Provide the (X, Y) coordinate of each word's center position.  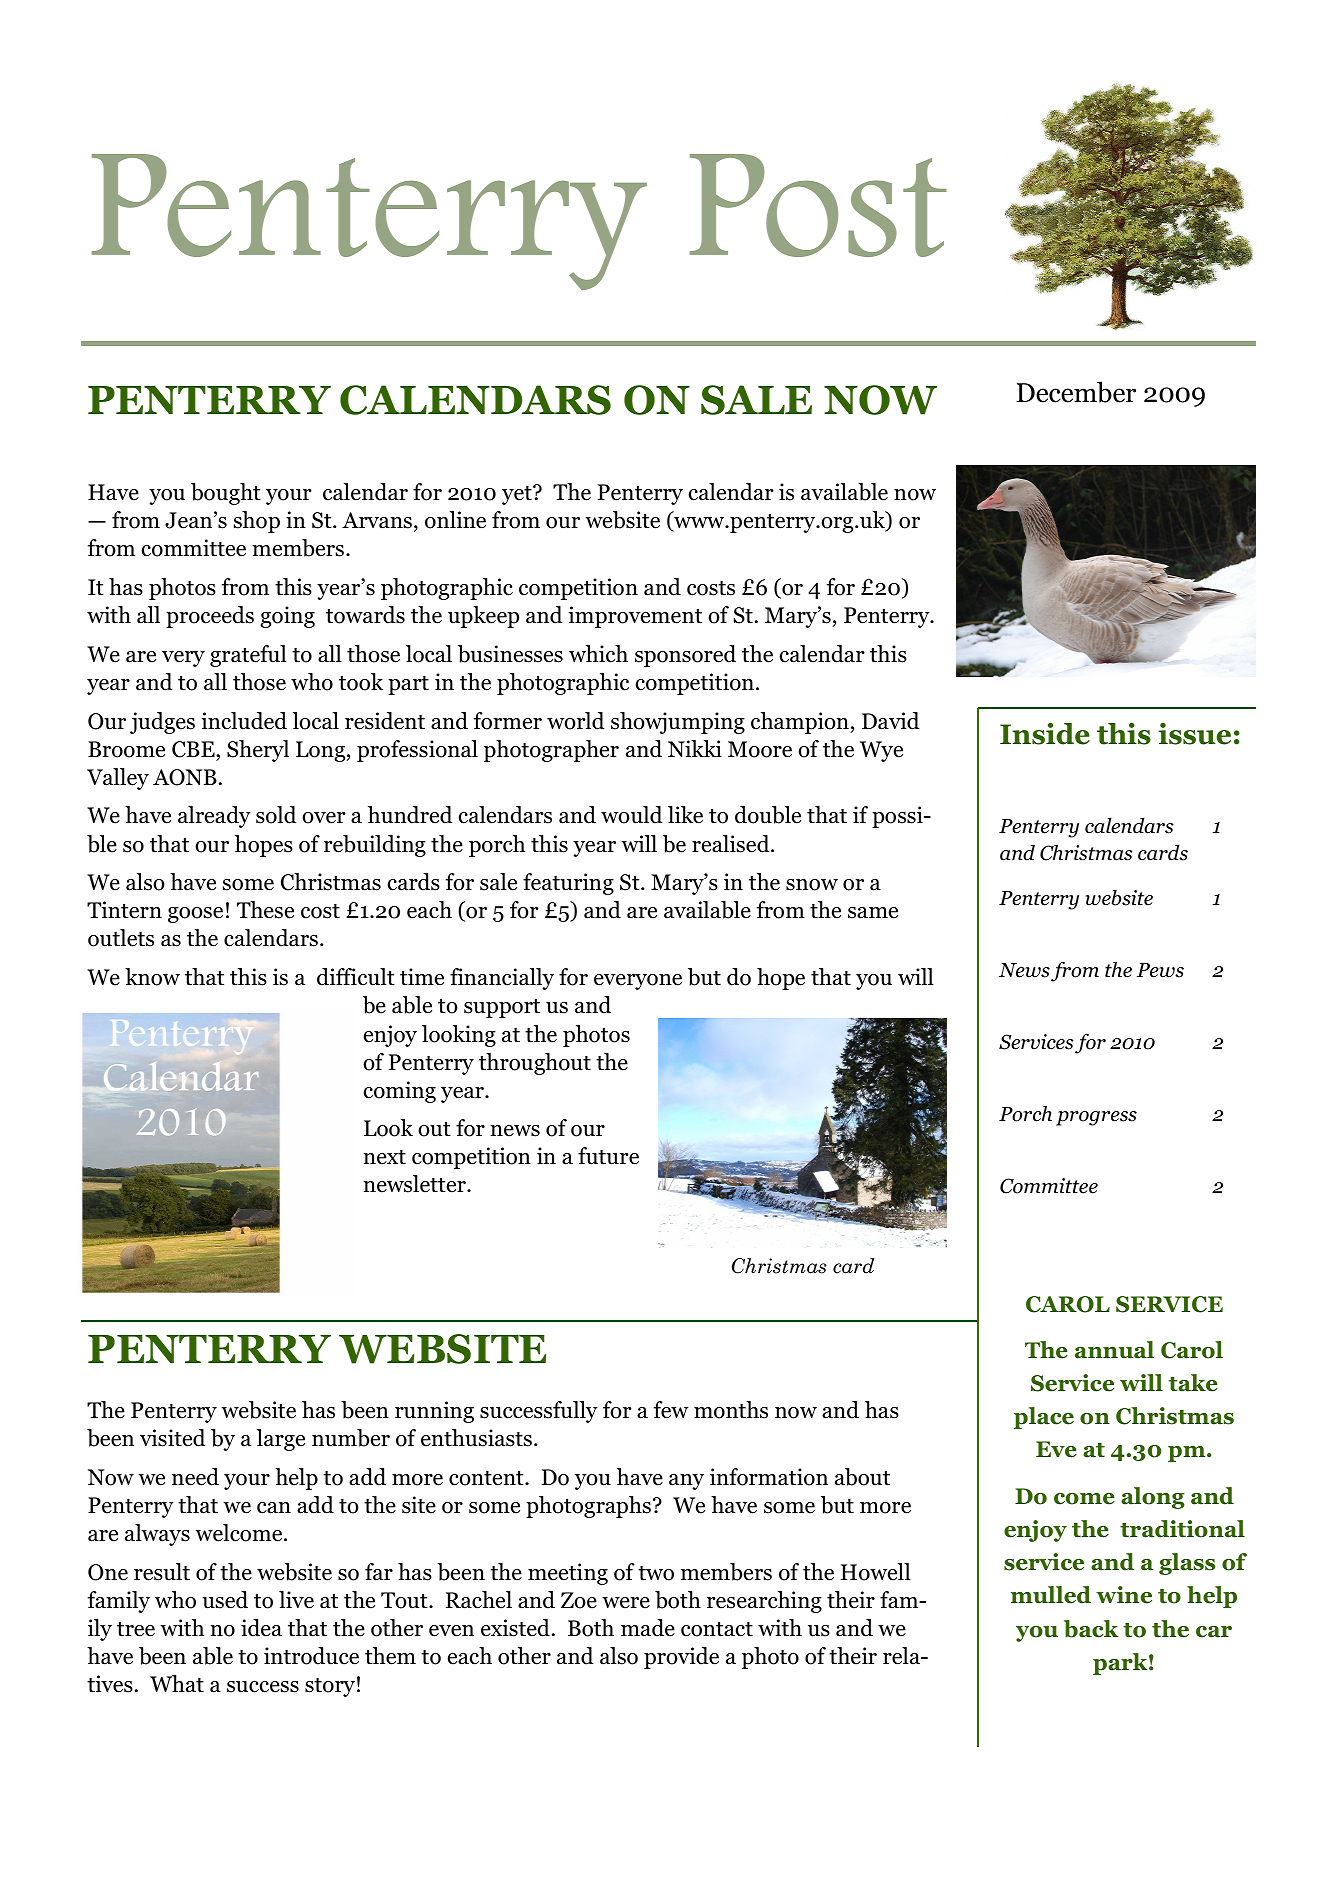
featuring (568, 884)
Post (818, 205)
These (265, 910)
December (1076, 392)
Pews (1160, 970)
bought (226, 494)
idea (261, 1628)
